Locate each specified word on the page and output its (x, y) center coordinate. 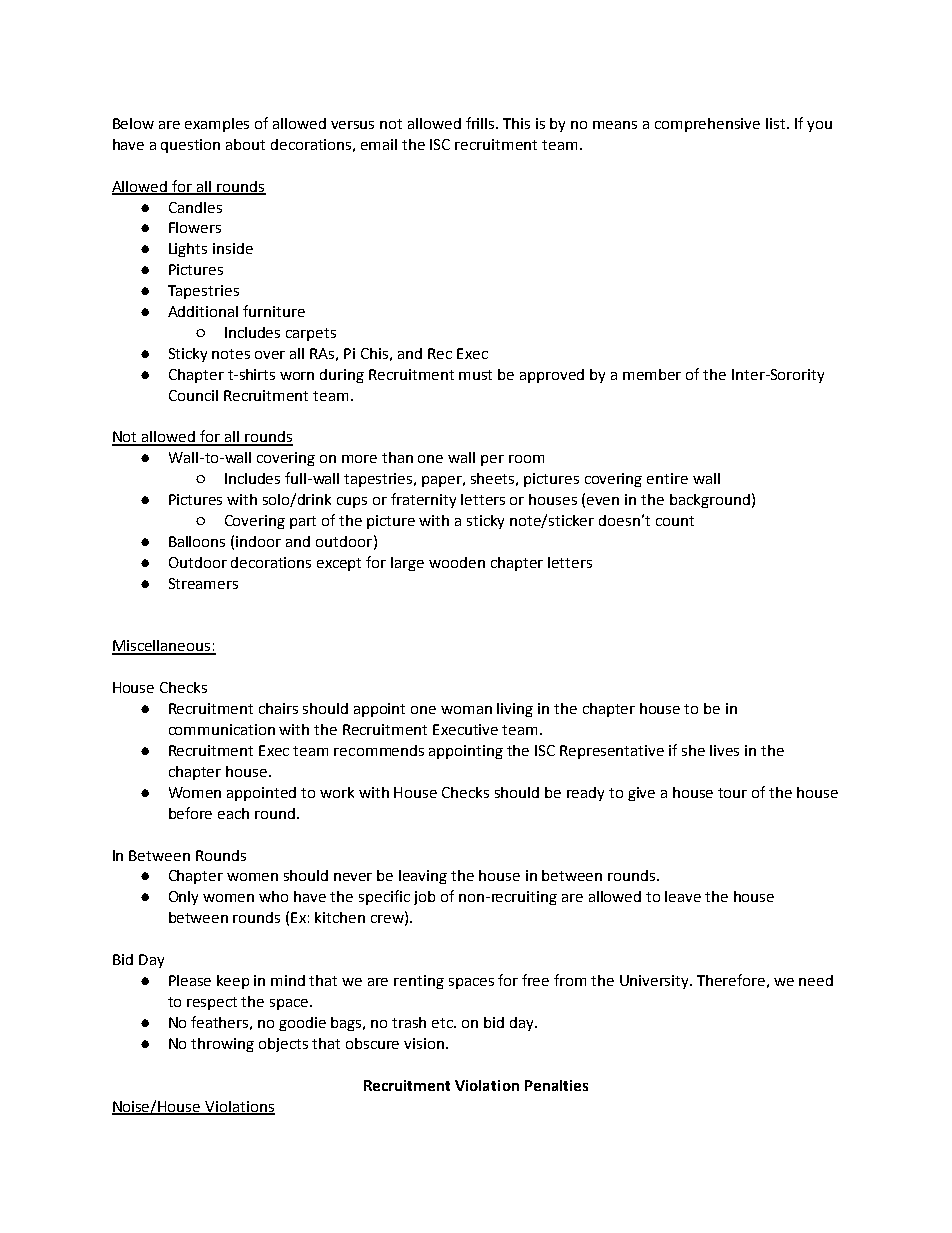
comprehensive (707, 125)
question (190, 146)
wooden (457, 562)
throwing (222, 1045)
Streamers (203, 583)
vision (424, 1043)
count (675, 521)
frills (482, 123)
